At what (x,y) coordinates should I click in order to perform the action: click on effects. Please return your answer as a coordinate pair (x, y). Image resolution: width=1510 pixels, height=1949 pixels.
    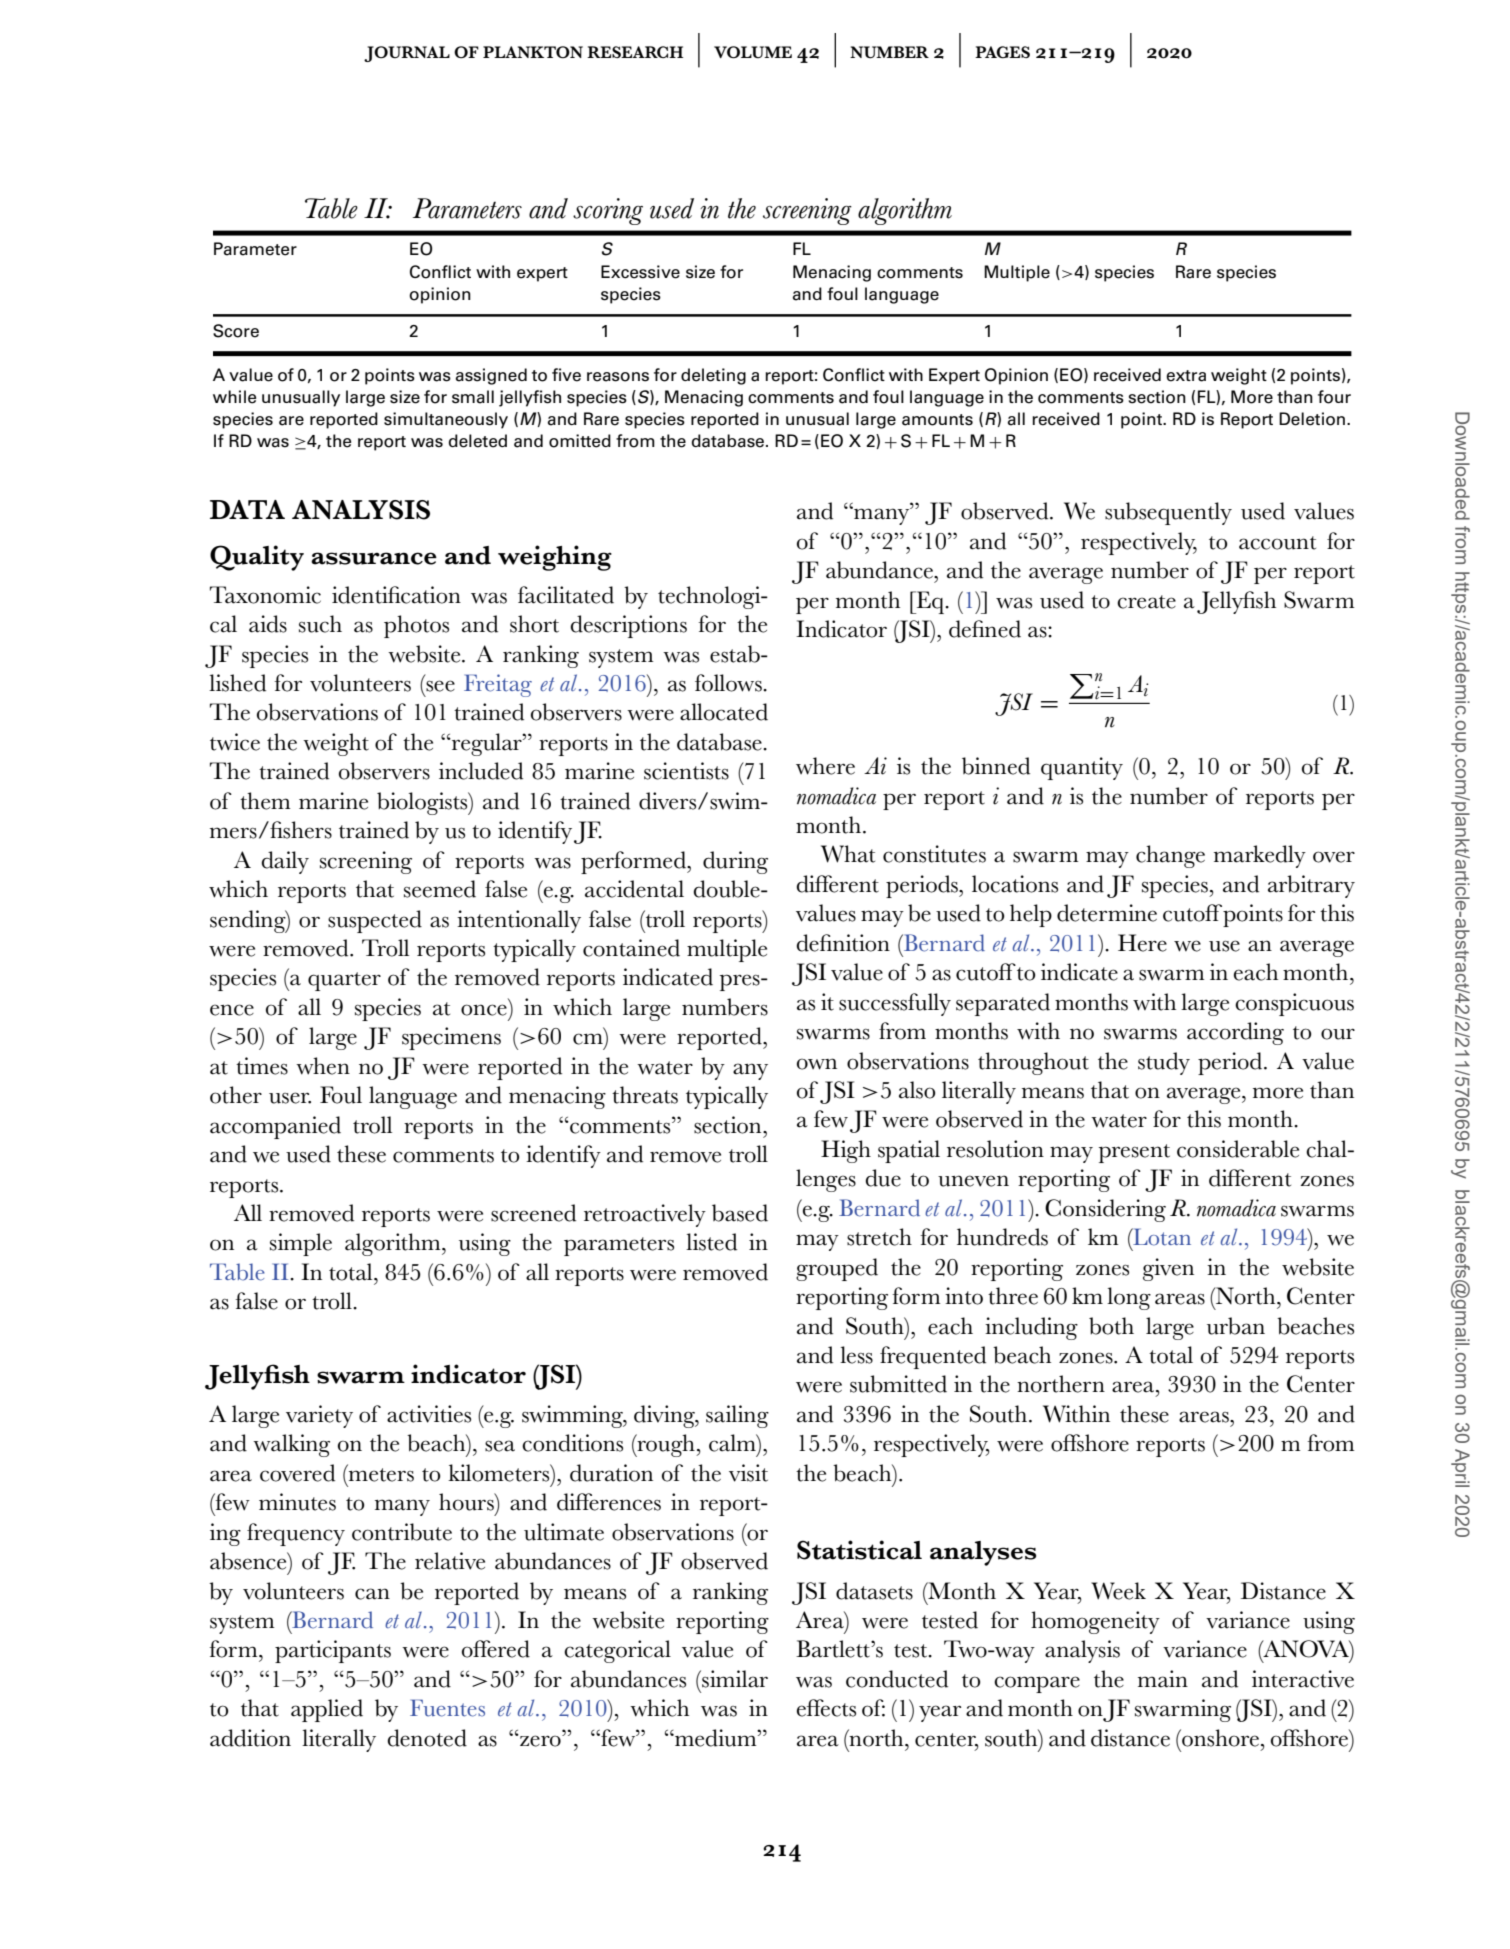
    Looking at the image, I should click on (826, 1708).
